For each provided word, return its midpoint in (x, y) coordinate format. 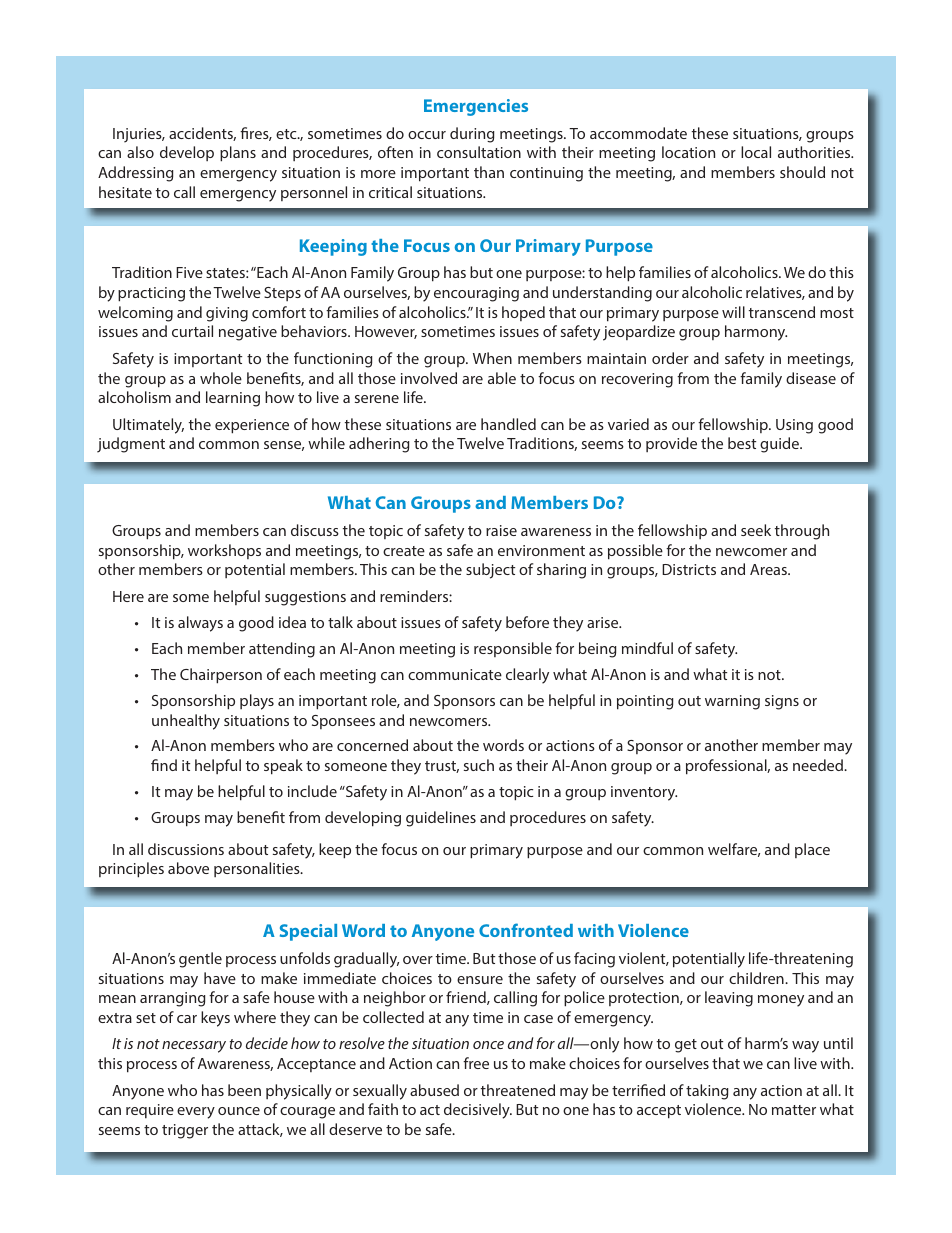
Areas (769, 569)
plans (238, 154)
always (200, 624)
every (196, 1113)
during (472, 135)
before (527, 622)
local (756, 152)
